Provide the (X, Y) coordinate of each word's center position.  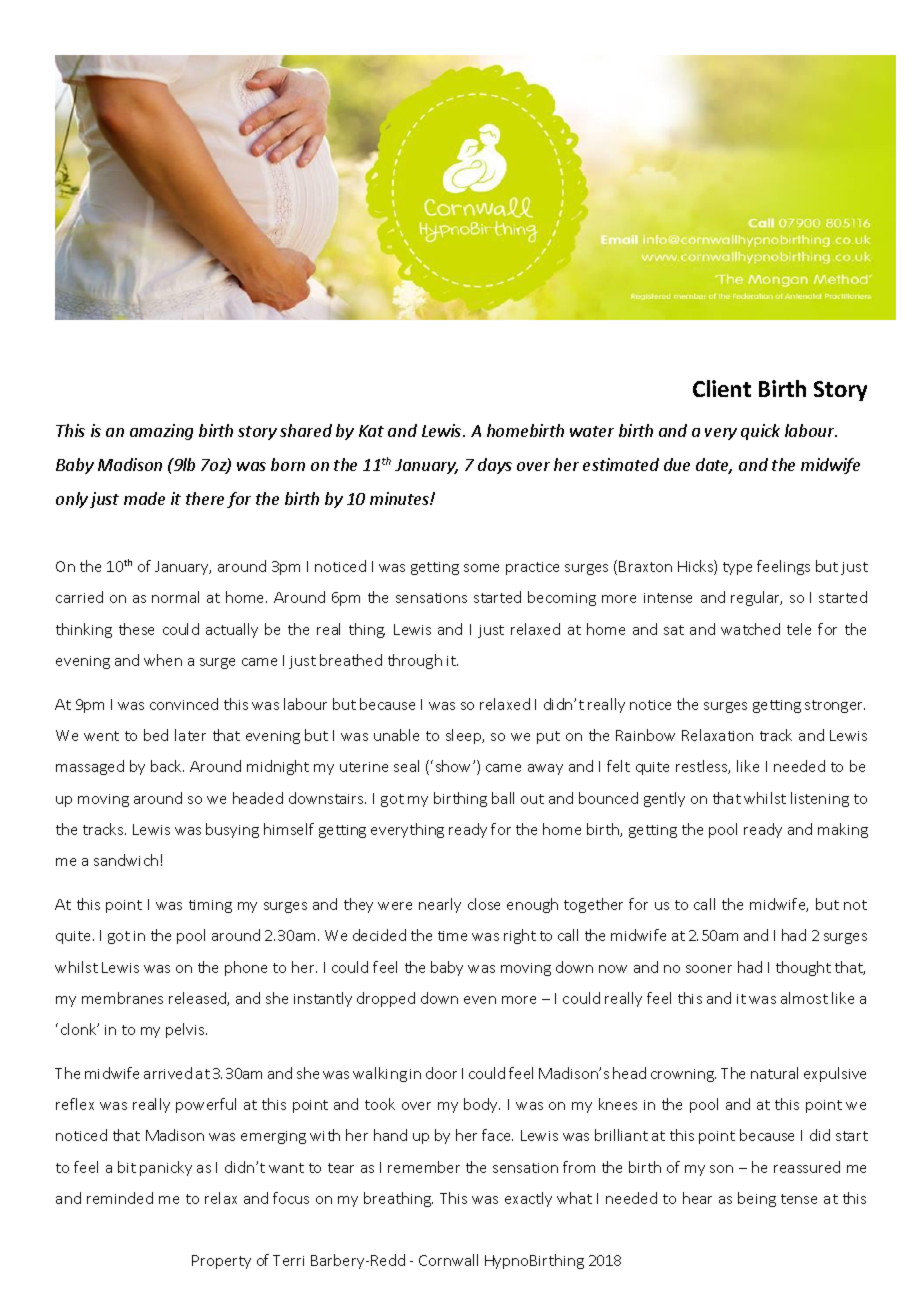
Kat (371, 431)
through (415, 661)
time (452, 936)
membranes (122, 998)
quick (760, 432)
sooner (709, 969)
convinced (184, 704)
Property (221, 1262)
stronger (835, 706)
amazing (161, 432)
